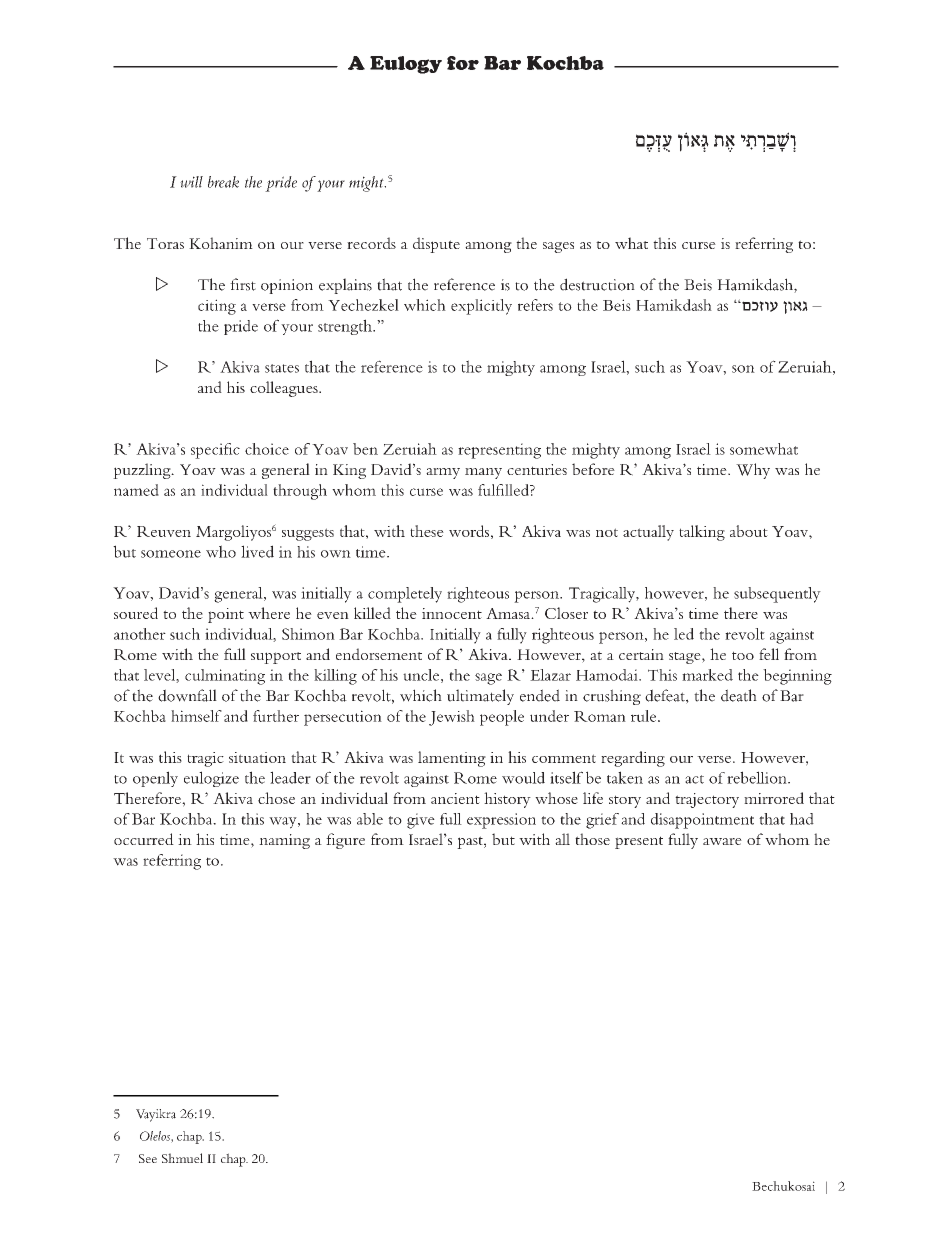 The image size is (952, 1233). Describe the element at coordinates (156, 1115) in the document. I see `Vayikra` at that location.
